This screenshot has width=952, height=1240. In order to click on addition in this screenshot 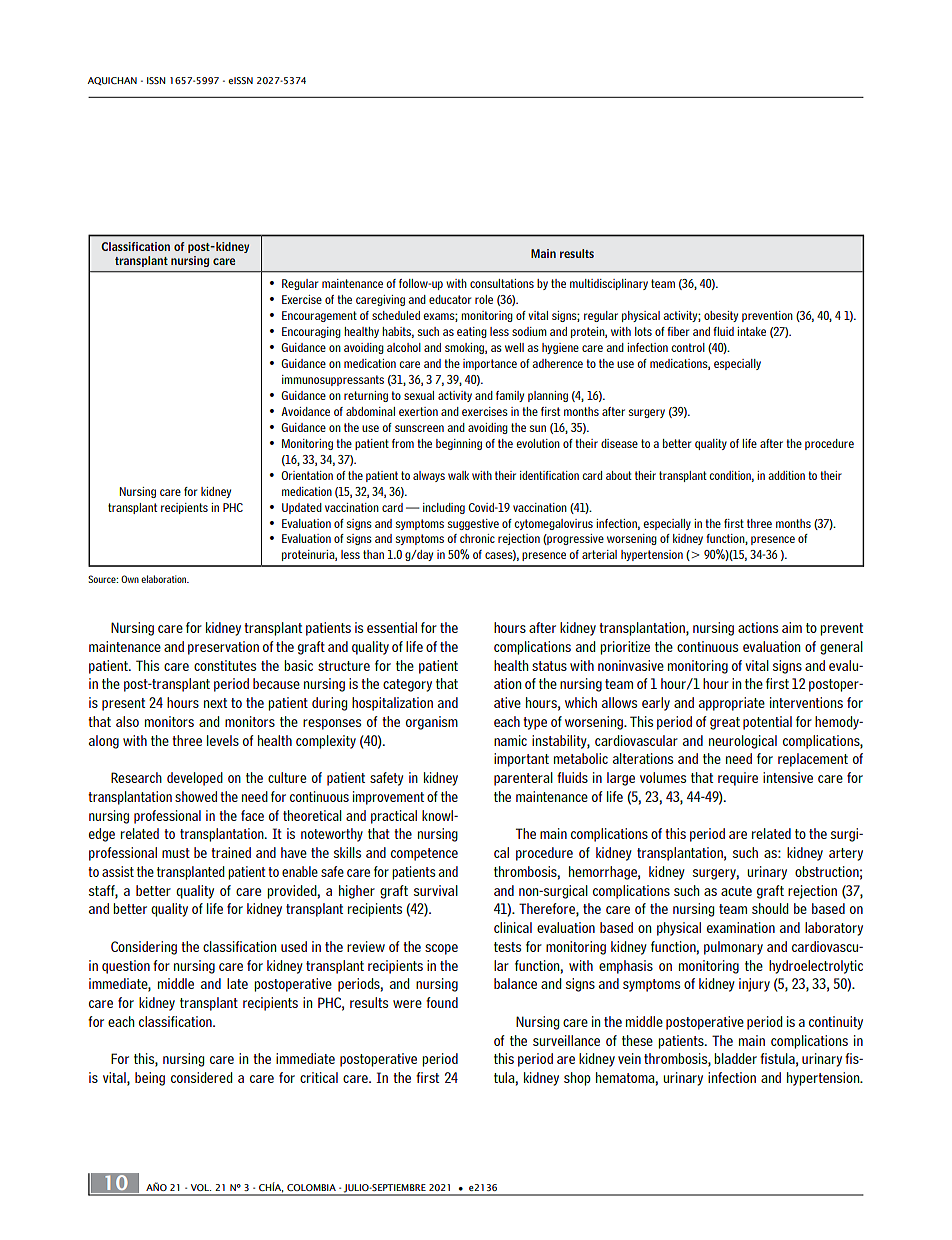, I will do `click(786, 475)`.
